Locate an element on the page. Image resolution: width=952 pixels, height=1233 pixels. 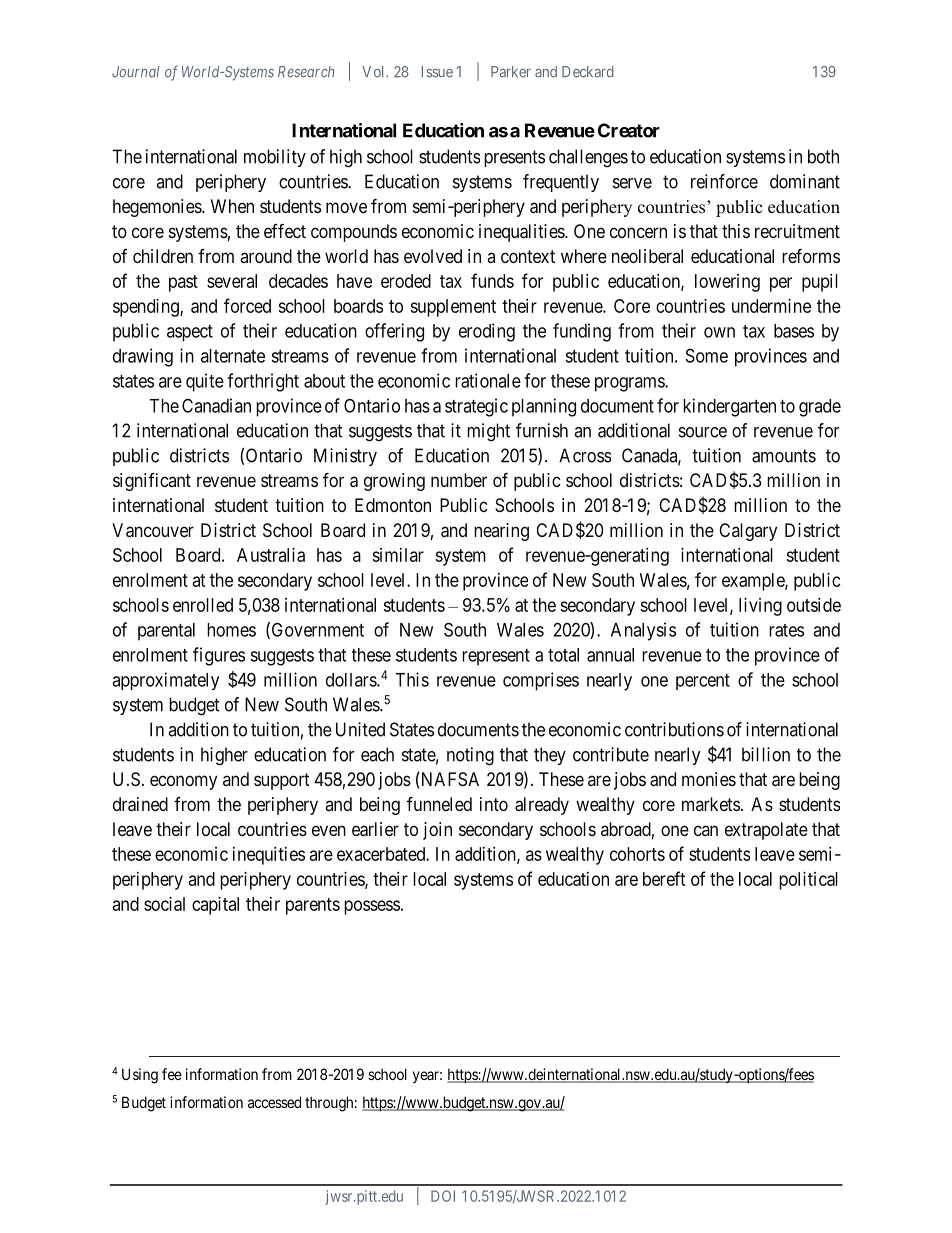
accessed is located at coordinates (274, 1102).
